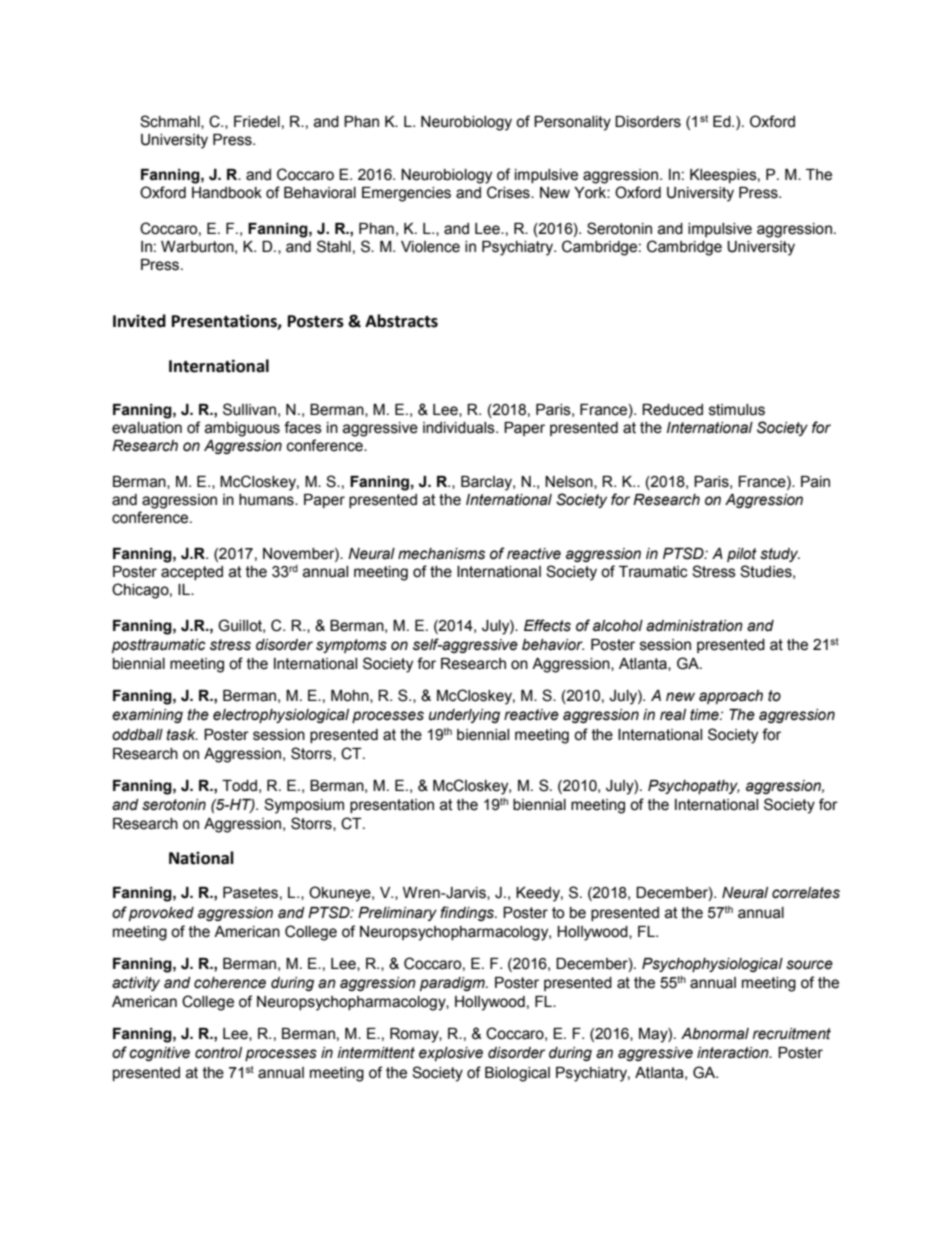 This page has height=1233, width=952. What do you see at coordinates (257, 122) in the page?
I see `Friedel` at bounding box center [257, 122].
